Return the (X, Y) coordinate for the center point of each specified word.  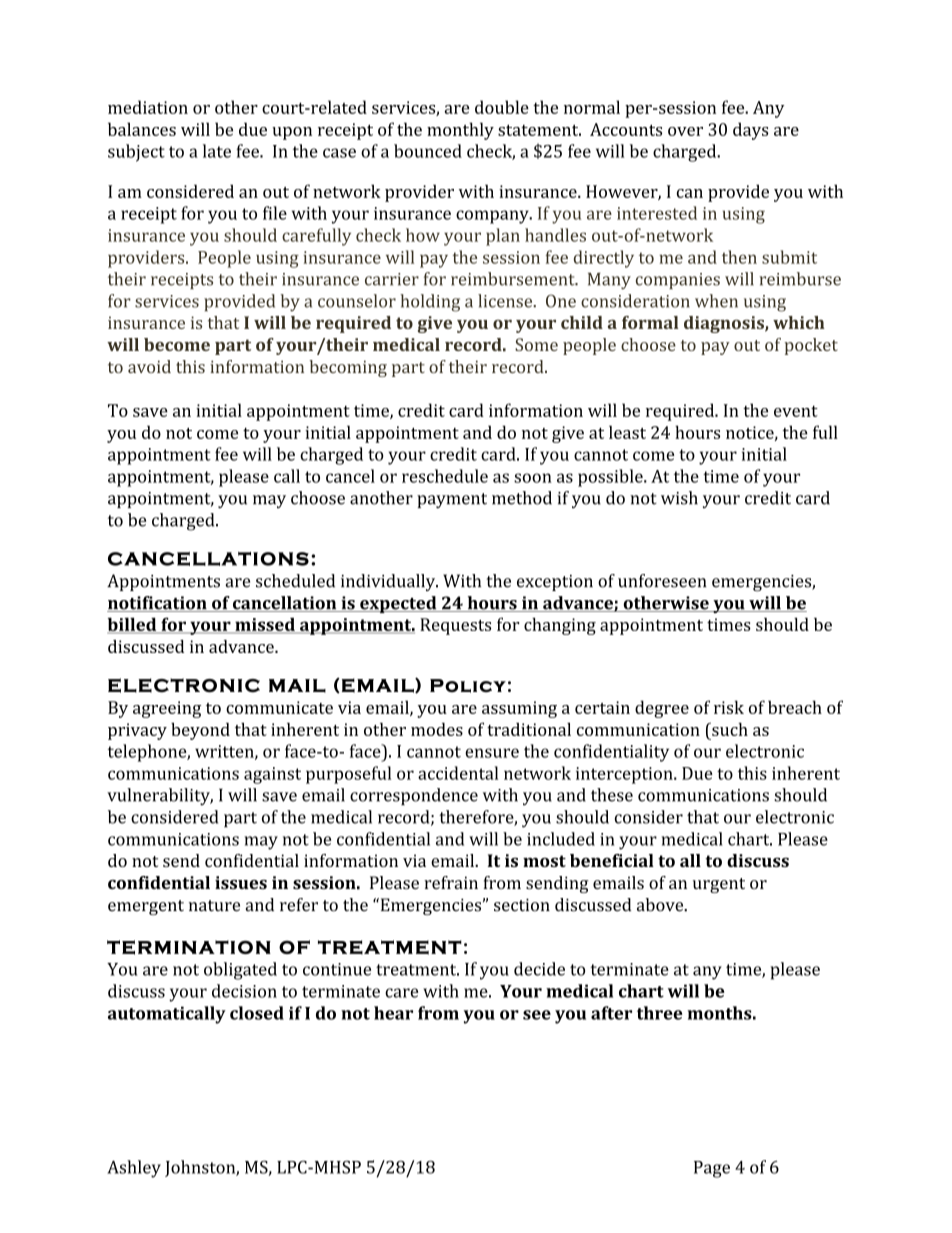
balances (142, 129)
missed (265, 625)
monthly (460, 131)
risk (729, 707)
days (751, 131)
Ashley (134, 1169)
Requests (455, 626)
